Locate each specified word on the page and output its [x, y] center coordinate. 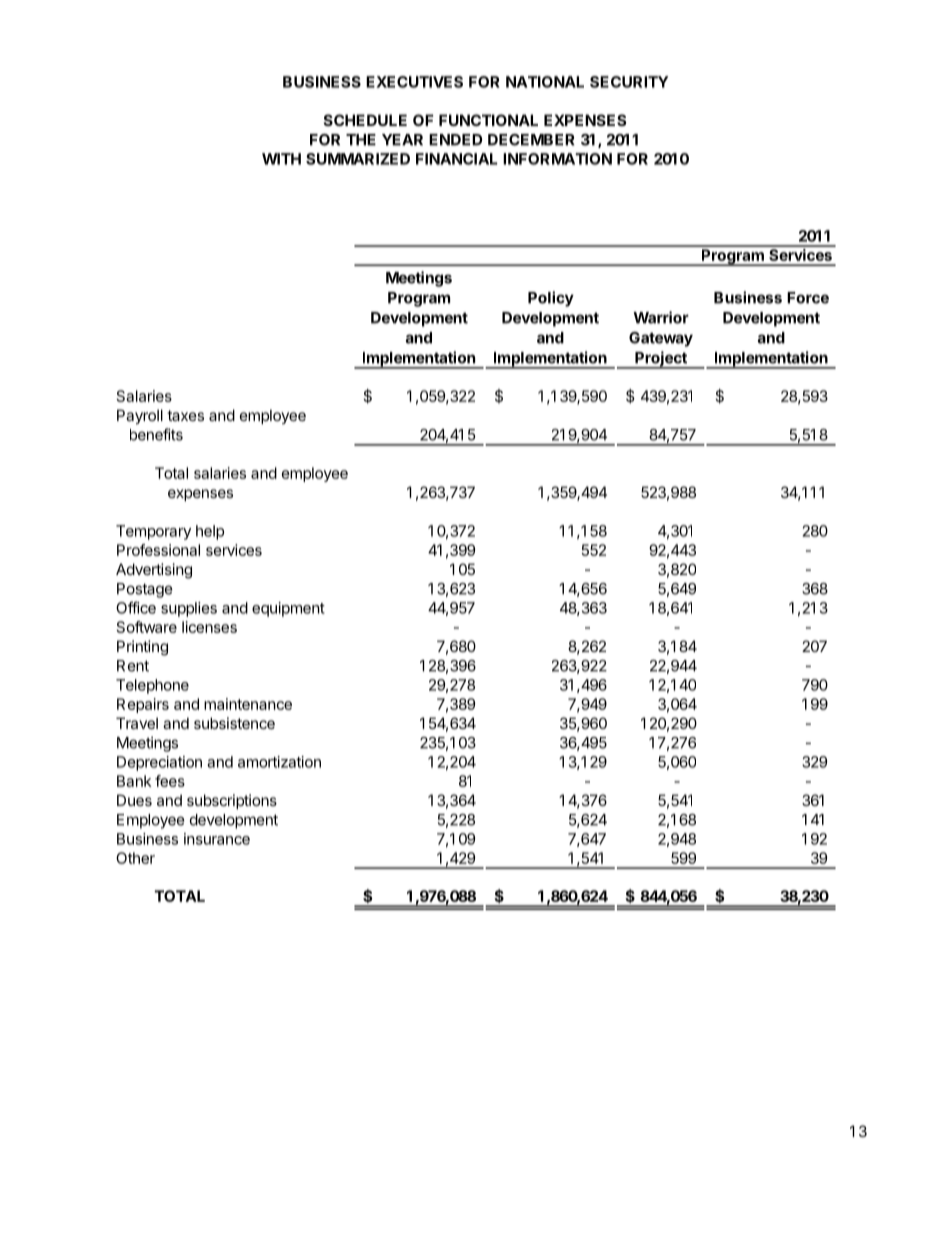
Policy [551, 299]
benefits [156, 434]
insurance [217, 839]
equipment [288, 609]
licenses [209, 627]
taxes [185, 415]
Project [661, 360]
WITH [281, 159]
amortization [279, 762]
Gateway [661, 339]
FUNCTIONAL [488, 120]
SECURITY [629, 82]
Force [808, 298]
